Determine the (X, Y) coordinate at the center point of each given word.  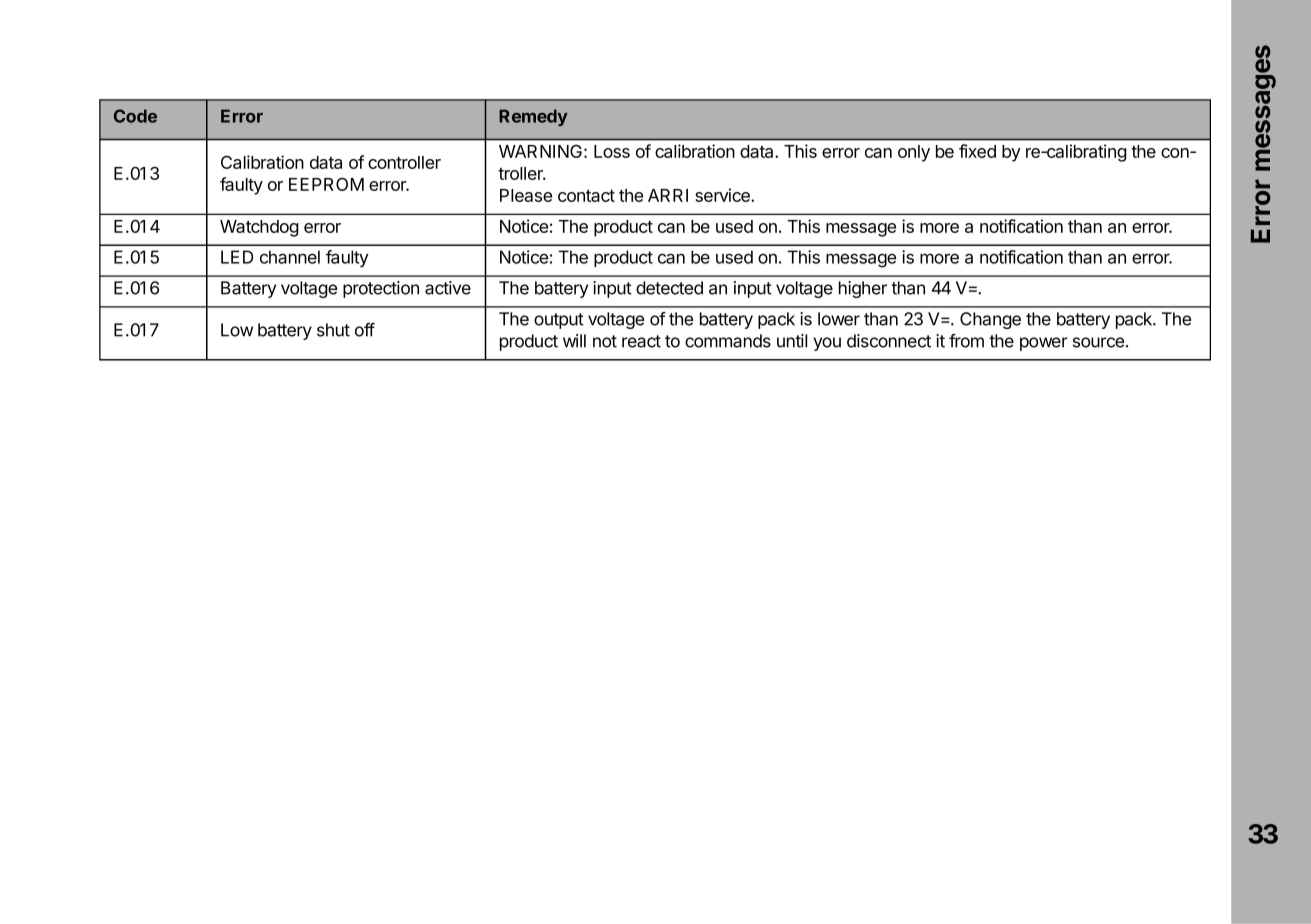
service (723, 195)
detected (669, 288)
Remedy (533, 117)
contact (586, 196)
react (641, 341)
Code (135, 116)
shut (333, 330)
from (966, 341)
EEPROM (326, 184)
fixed (977, 151)
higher (863, 289)
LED (237, 257)
